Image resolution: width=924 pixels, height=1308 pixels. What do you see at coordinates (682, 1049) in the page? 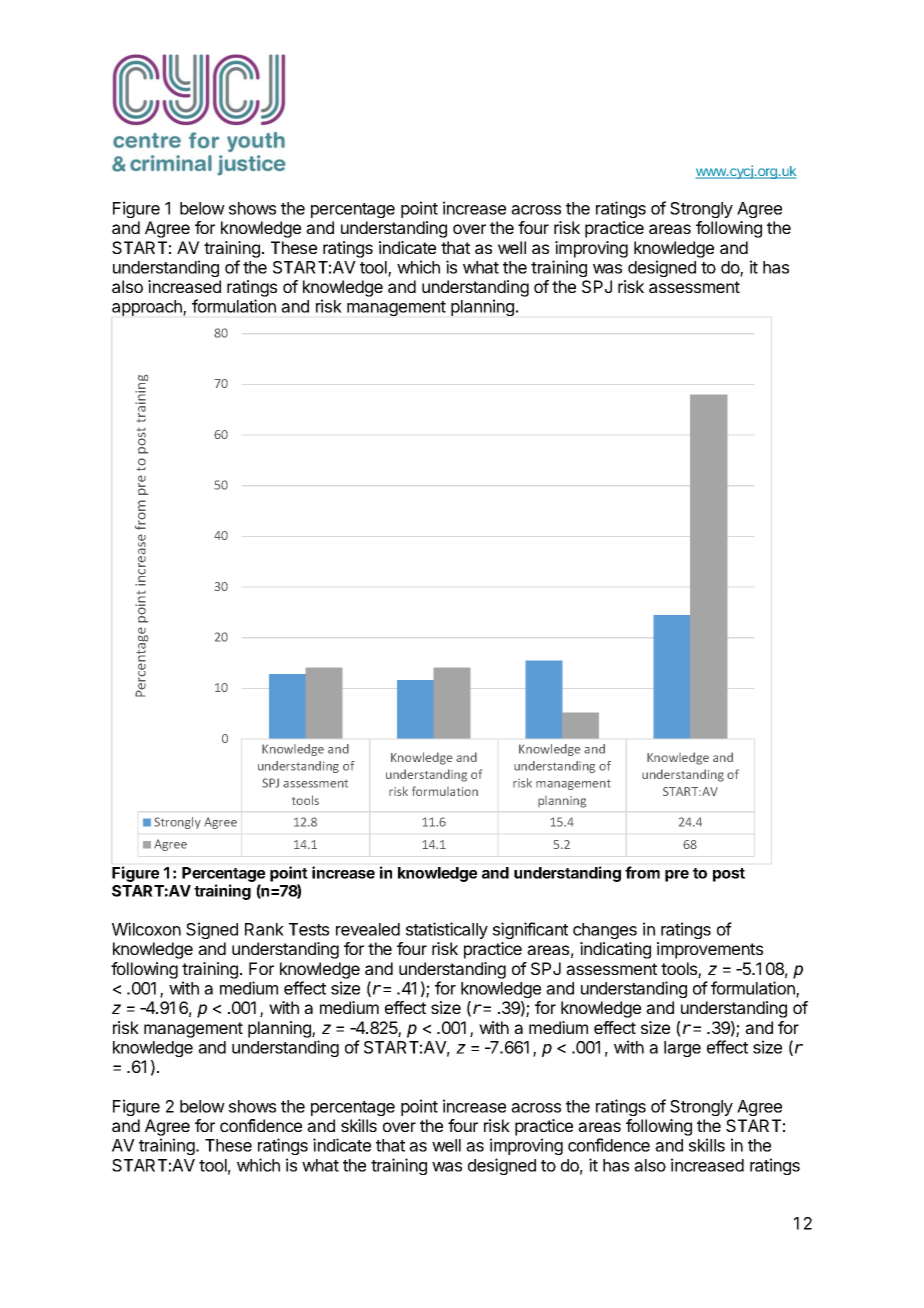
I see `large` at bounding box center [682, 1049].
